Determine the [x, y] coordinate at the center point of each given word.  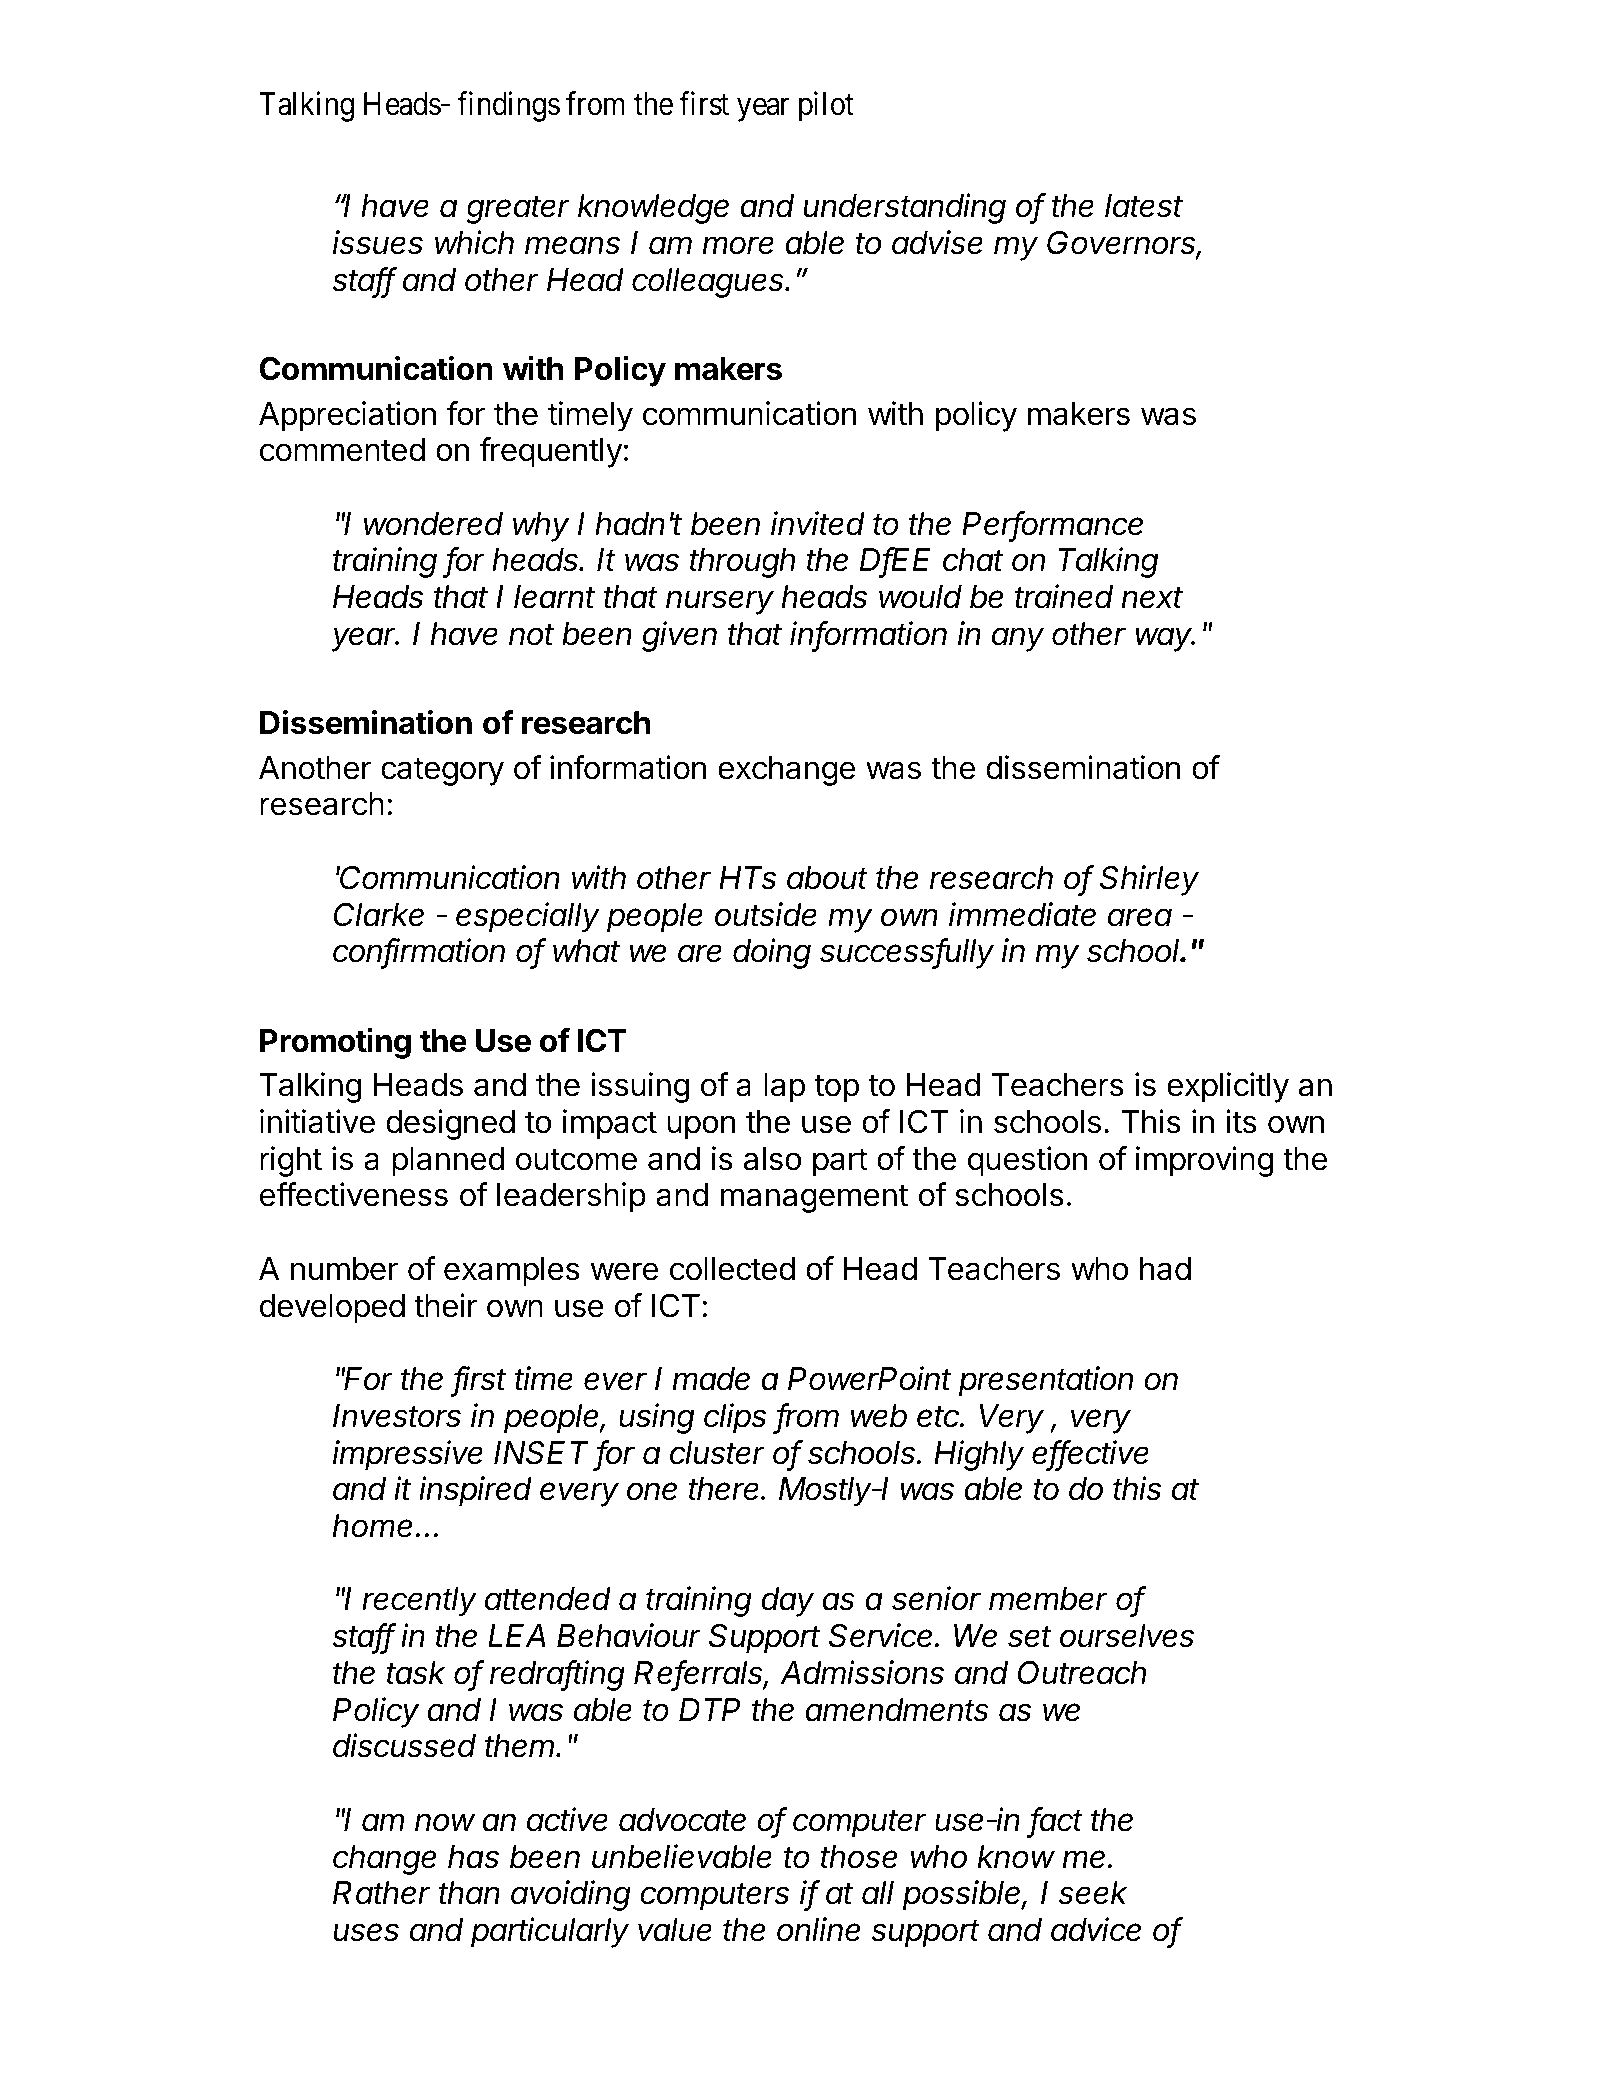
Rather [381, 1893]
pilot [826, 106]
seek [1093, 1893]
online [819, 1929]
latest [1144, 206]
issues [378, 242]
